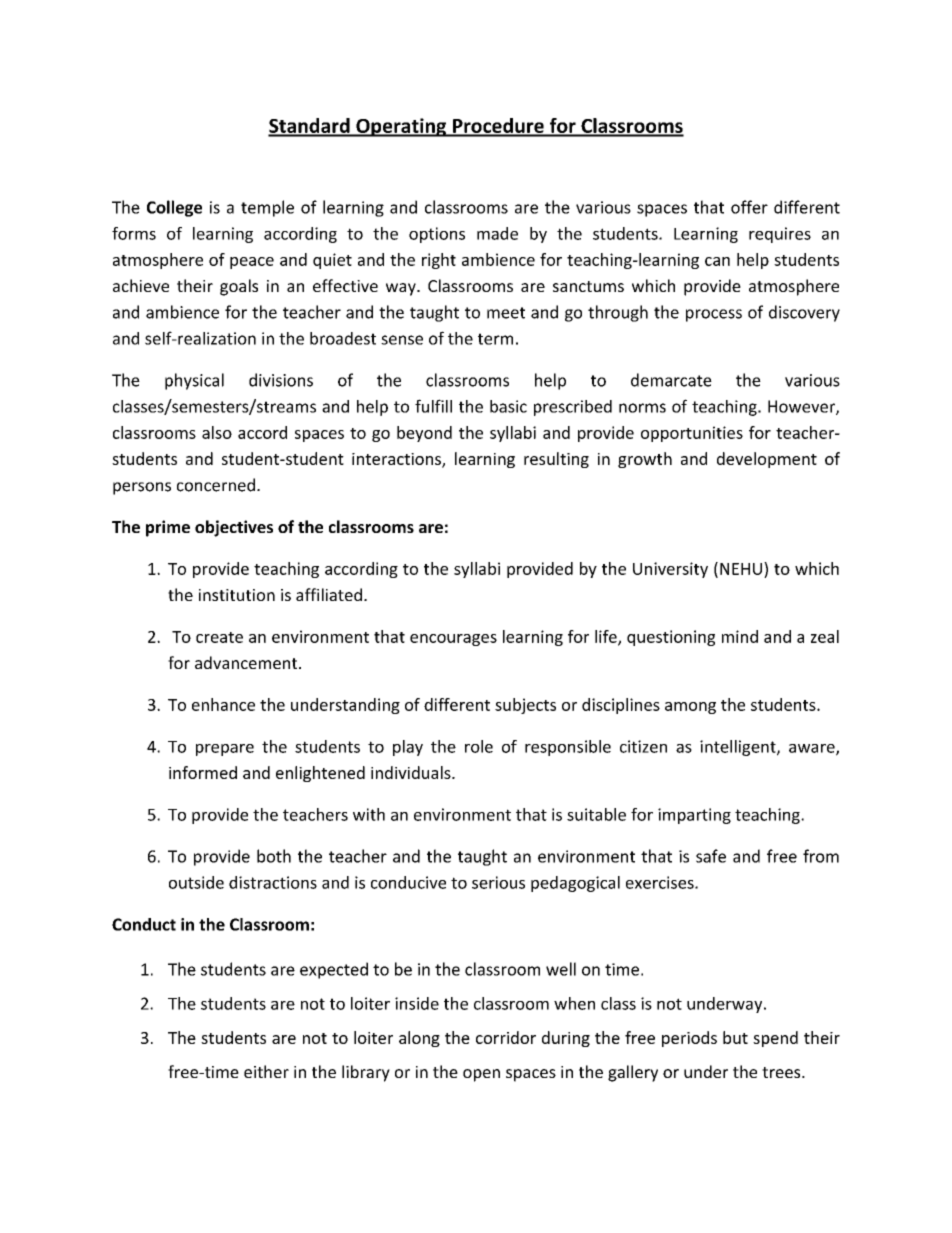  Describe the element at coordinates (274, 856) in the document. I see `both` at that location.
